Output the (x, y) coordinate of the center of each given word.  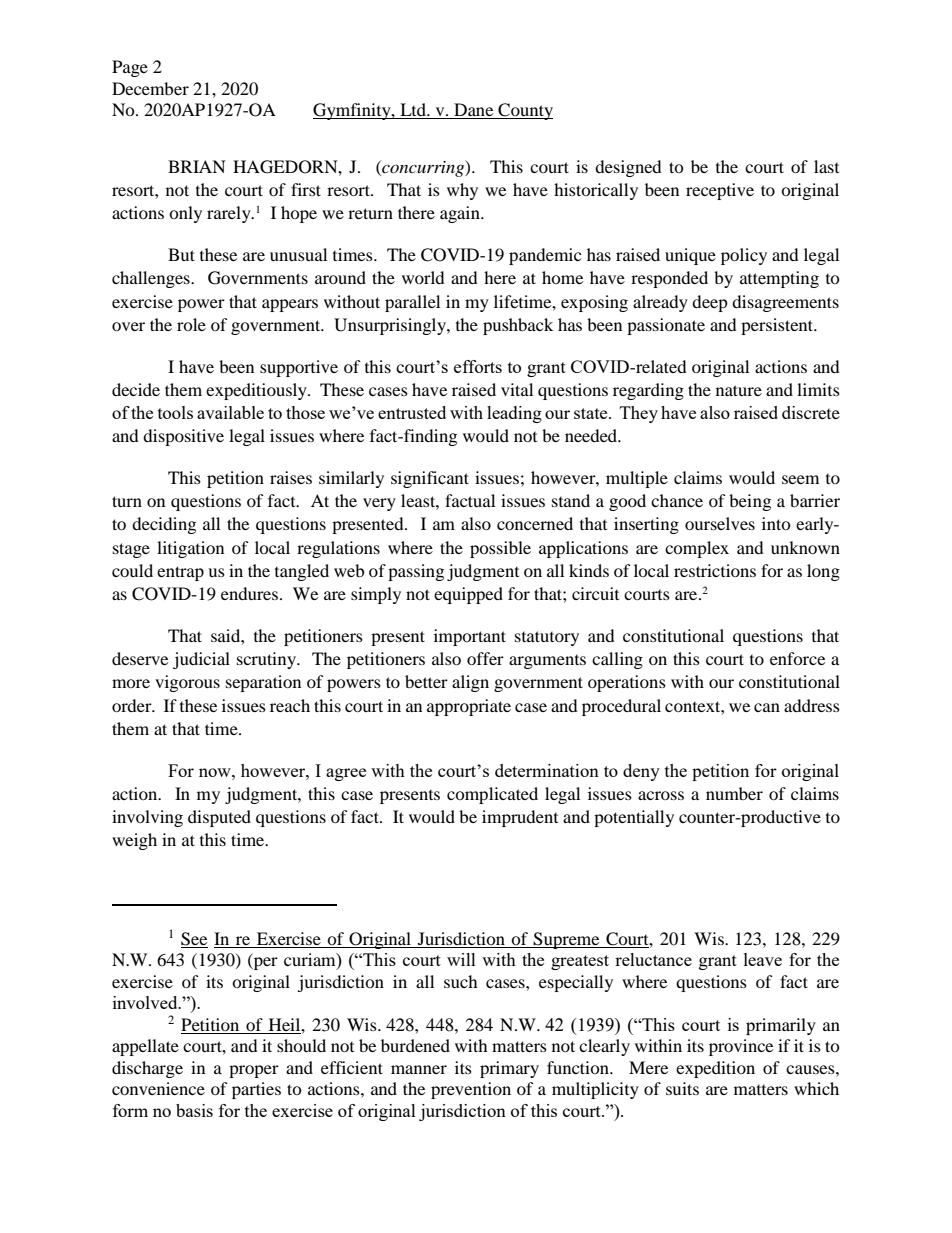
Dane (474, 111)
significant (430, 479)
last (826, 166)
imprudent (520, 818)
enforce (797, 658)
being (750, 502)
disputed (219, 818)
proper (254, 1071)
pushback (518, 326)
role (191, 324)
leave (763, 959)
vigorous (187, 683)
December (150, 88)
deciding (164, 525)
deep (710, 303)
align (470, 683)
